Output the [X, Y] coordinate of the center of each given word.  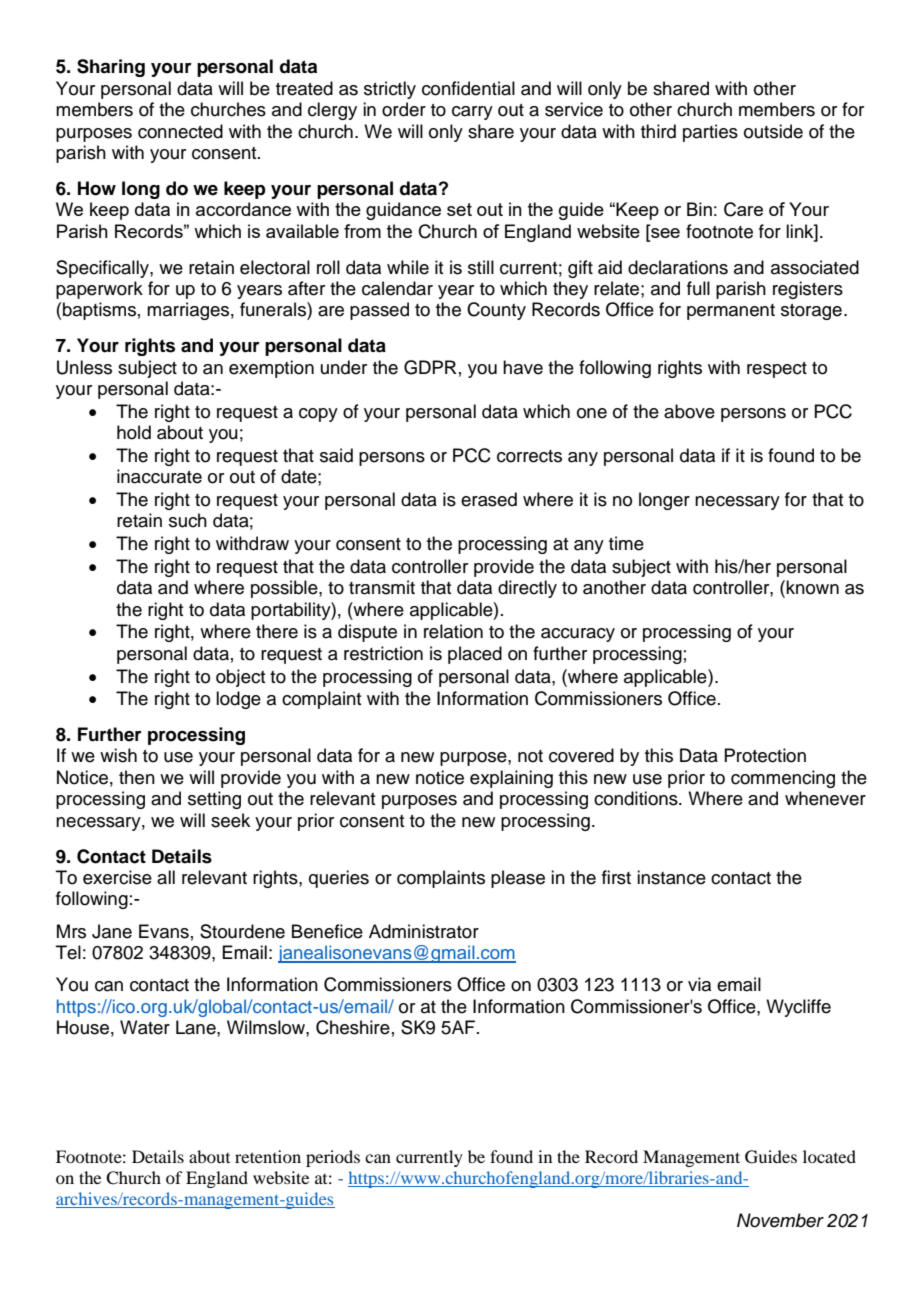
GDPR [430, 367]
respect [777, 370]
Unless [84, 367]
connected [180, 131]
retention [268, 1156]
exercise [117, 877]
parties [710, 133]
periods [333, 1158]
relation [453, 631]
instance [671, 877]
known [812, 587]
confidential [468, 88]
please [518, 879]
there [277, 631]
